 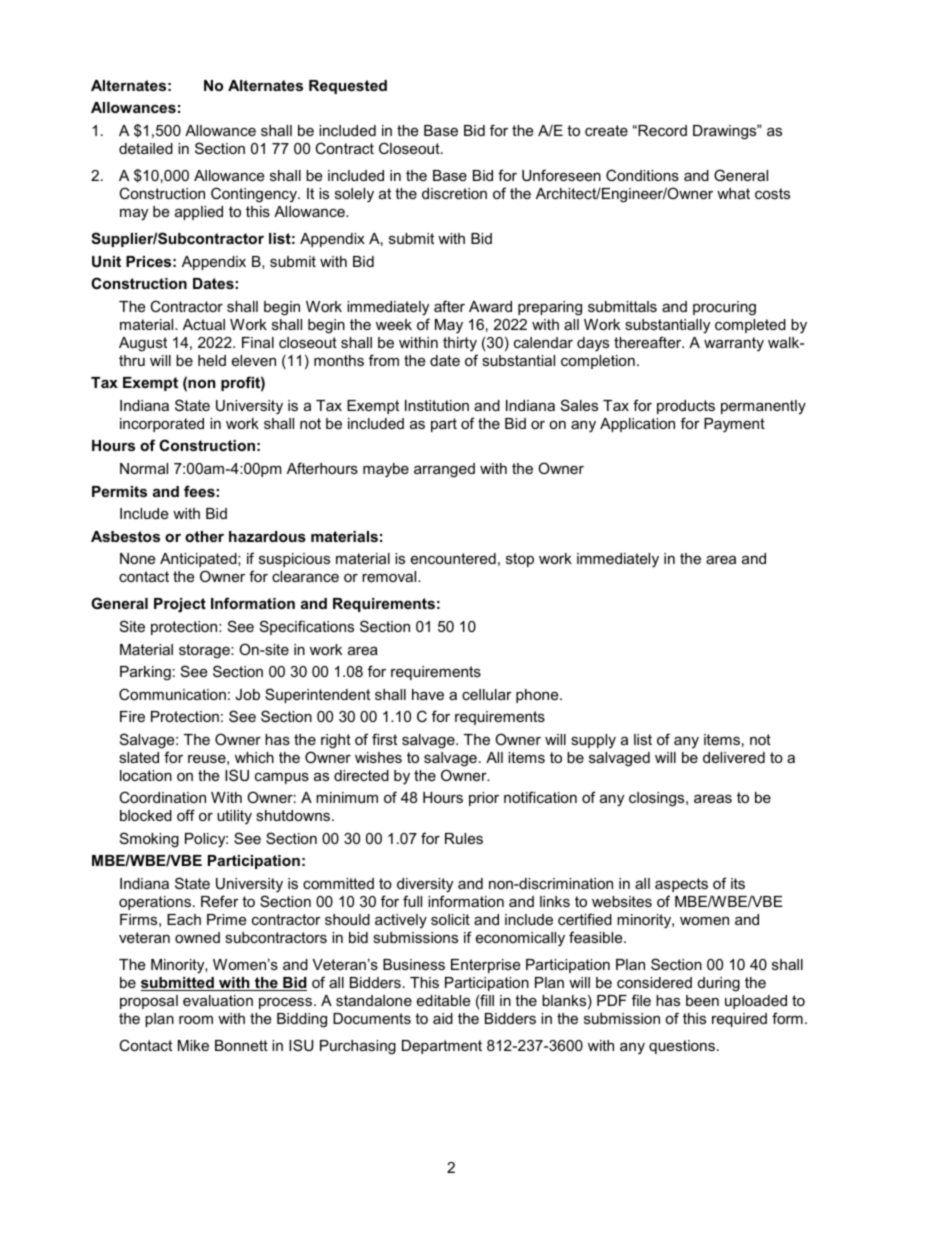 I want to click on delivered, so click(x=734, y=757).
